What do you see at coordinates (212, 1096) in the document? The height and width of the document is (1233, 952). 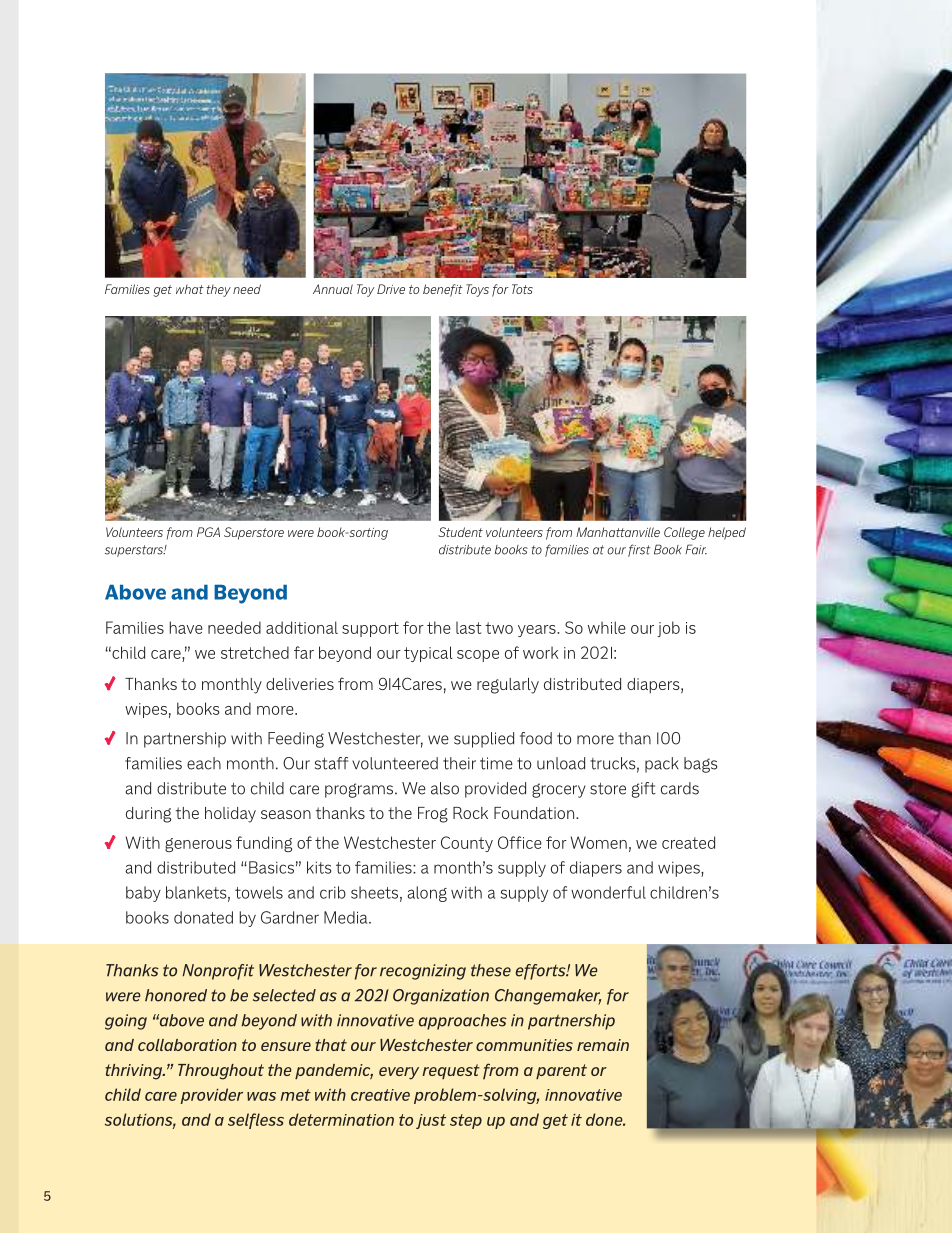 I see `provider` at bounding box center [212, 1096].
